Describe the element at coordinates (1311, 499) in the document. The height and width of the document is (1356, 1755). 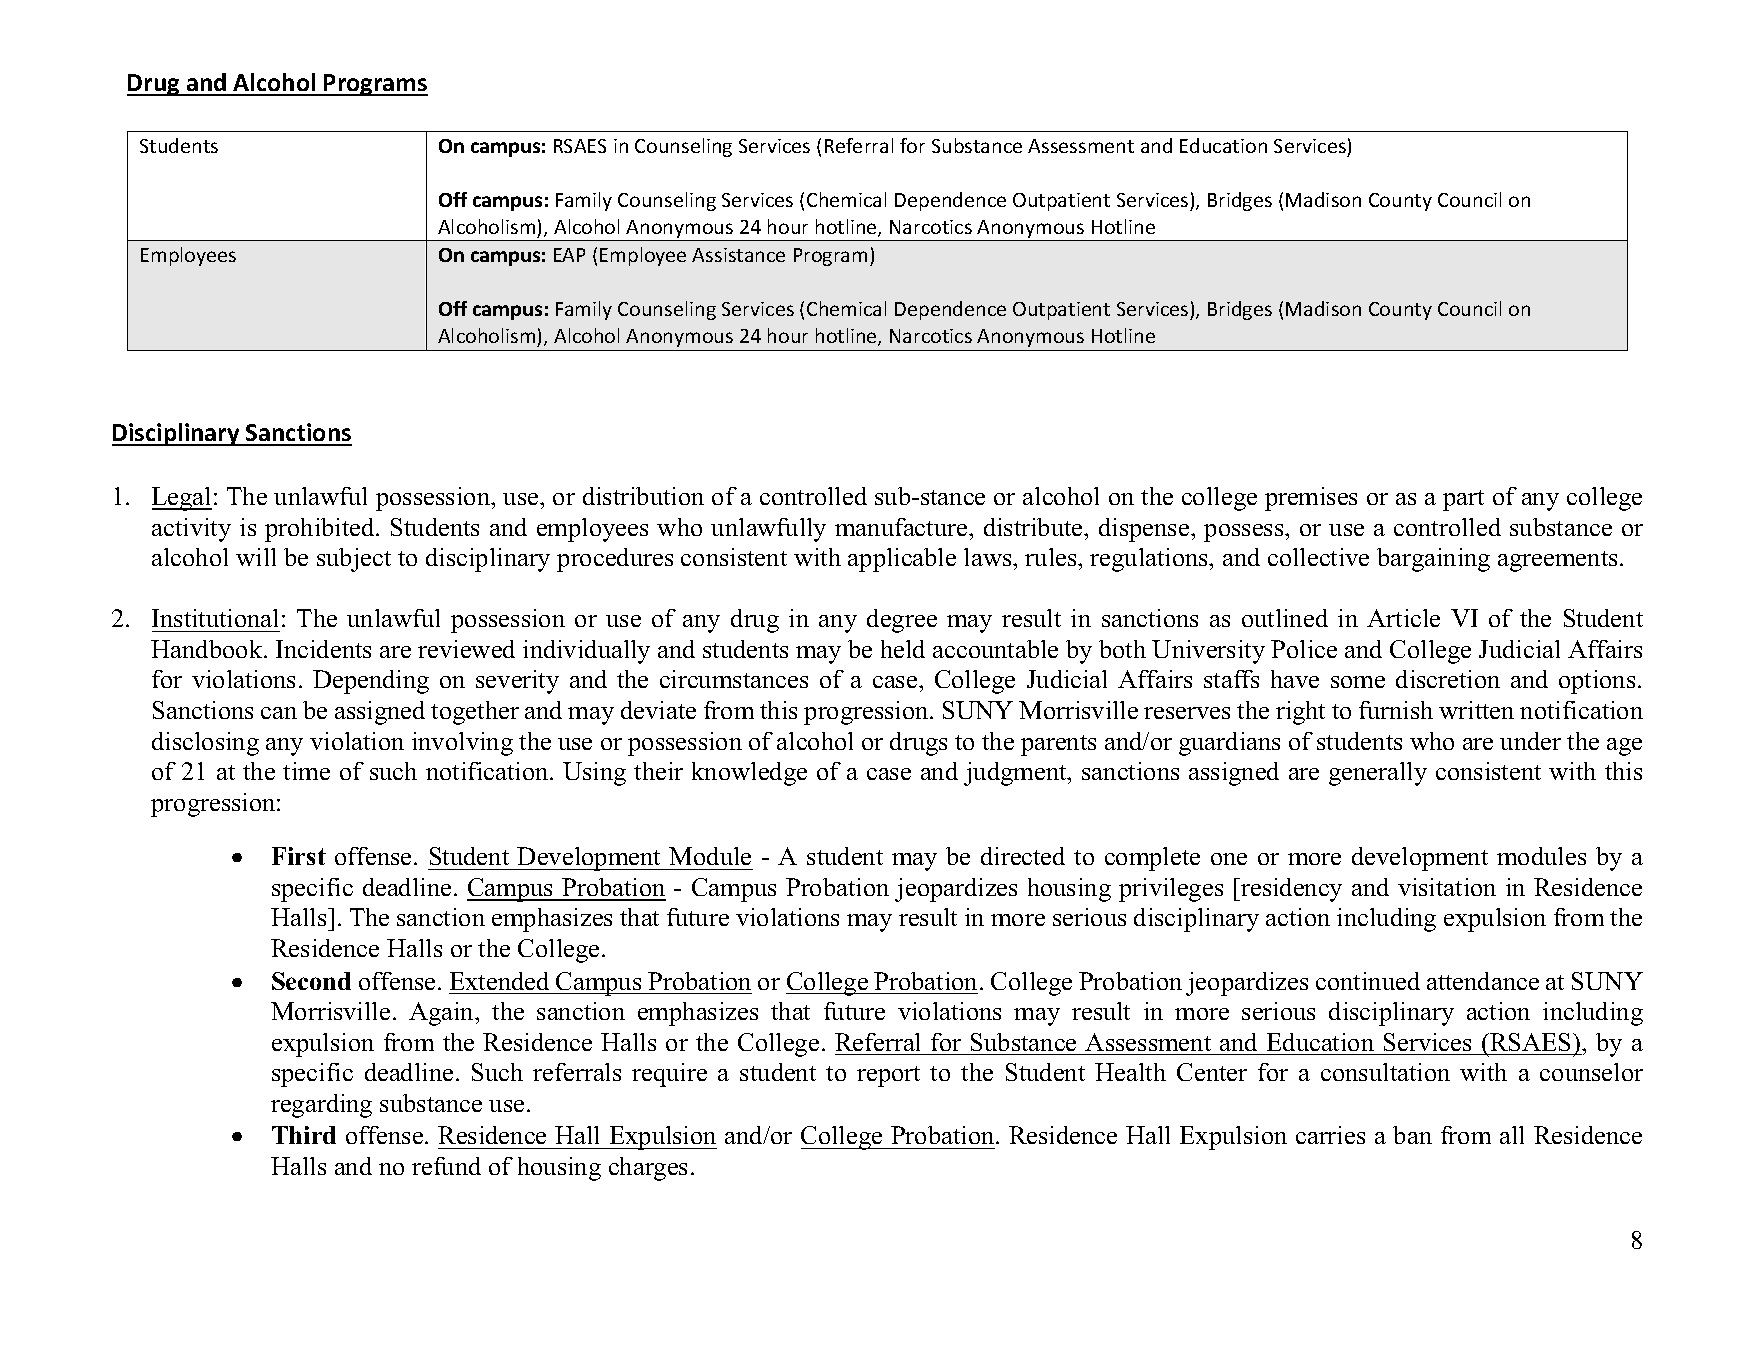
I see `premises` at that location.
